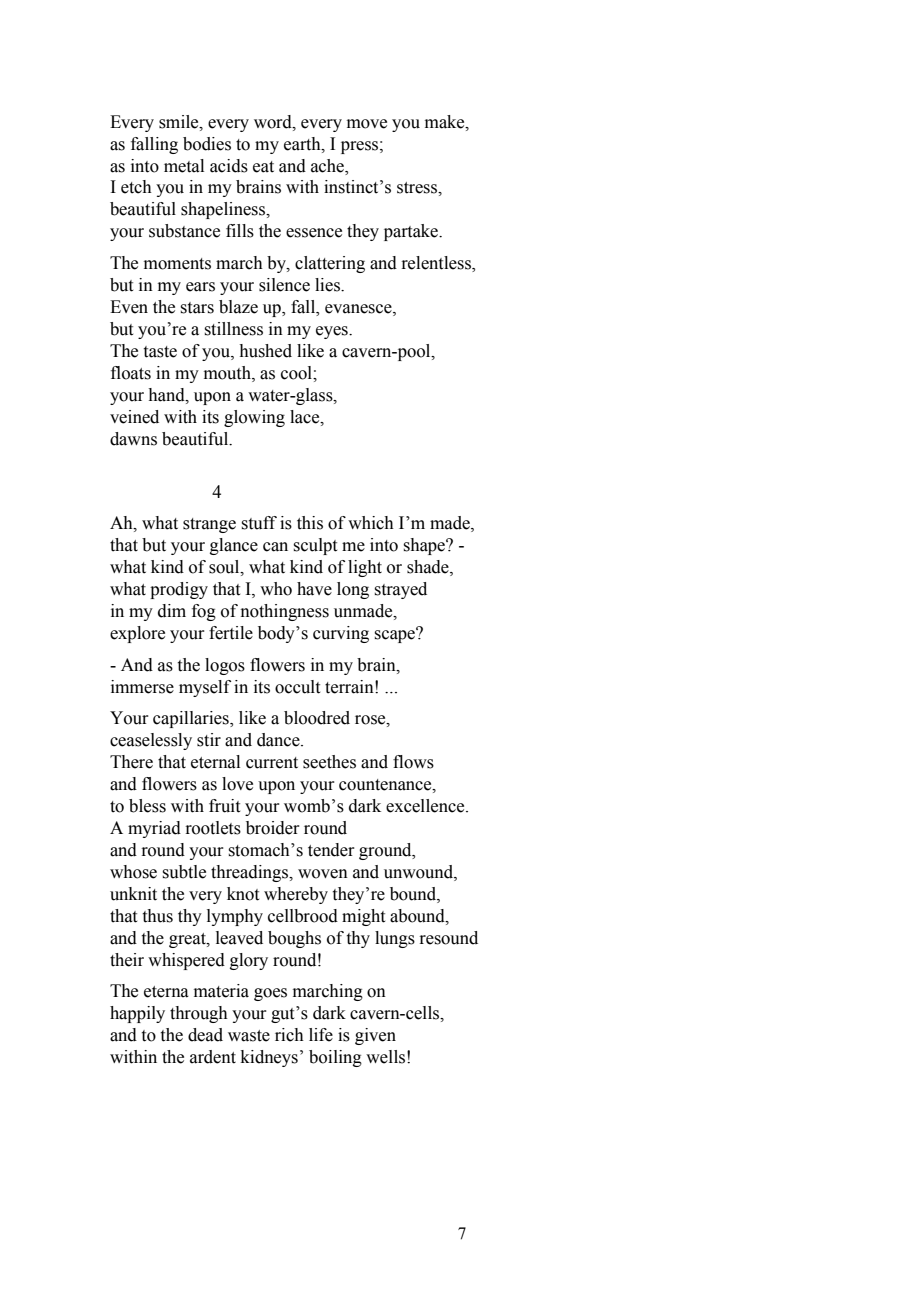 Image resolution: width=924 pixels, height=1308 pixels. I want to click on happily, so click(137, 1014).
